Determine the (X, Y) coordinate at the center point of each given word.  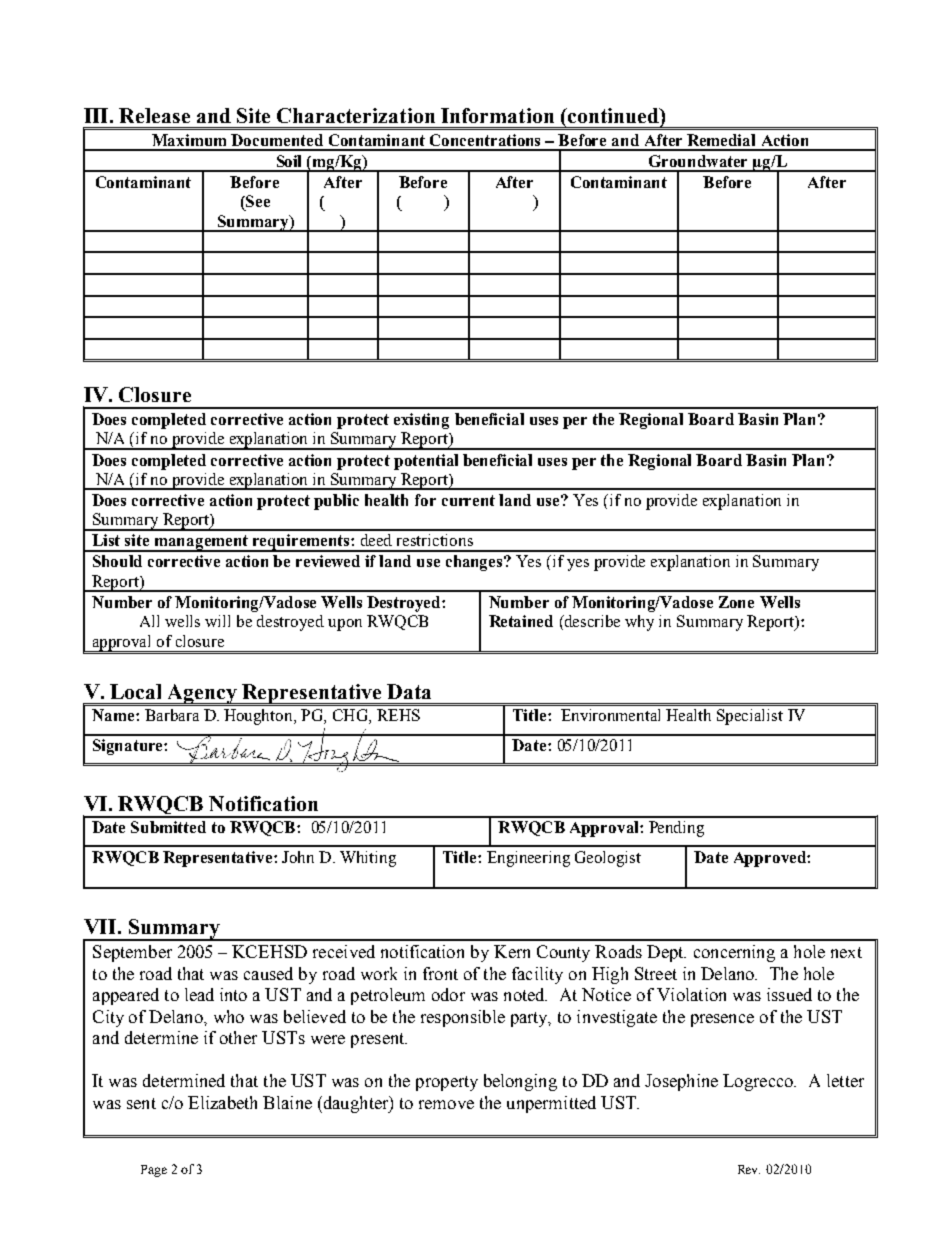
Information (497, 115)
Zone (736, 602)
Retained (521, 621)
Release (154, 115)
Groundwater (698, 161)
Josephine (681, 1082)
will (217, 621)
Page (154, 1171)
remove (446, 1104)
